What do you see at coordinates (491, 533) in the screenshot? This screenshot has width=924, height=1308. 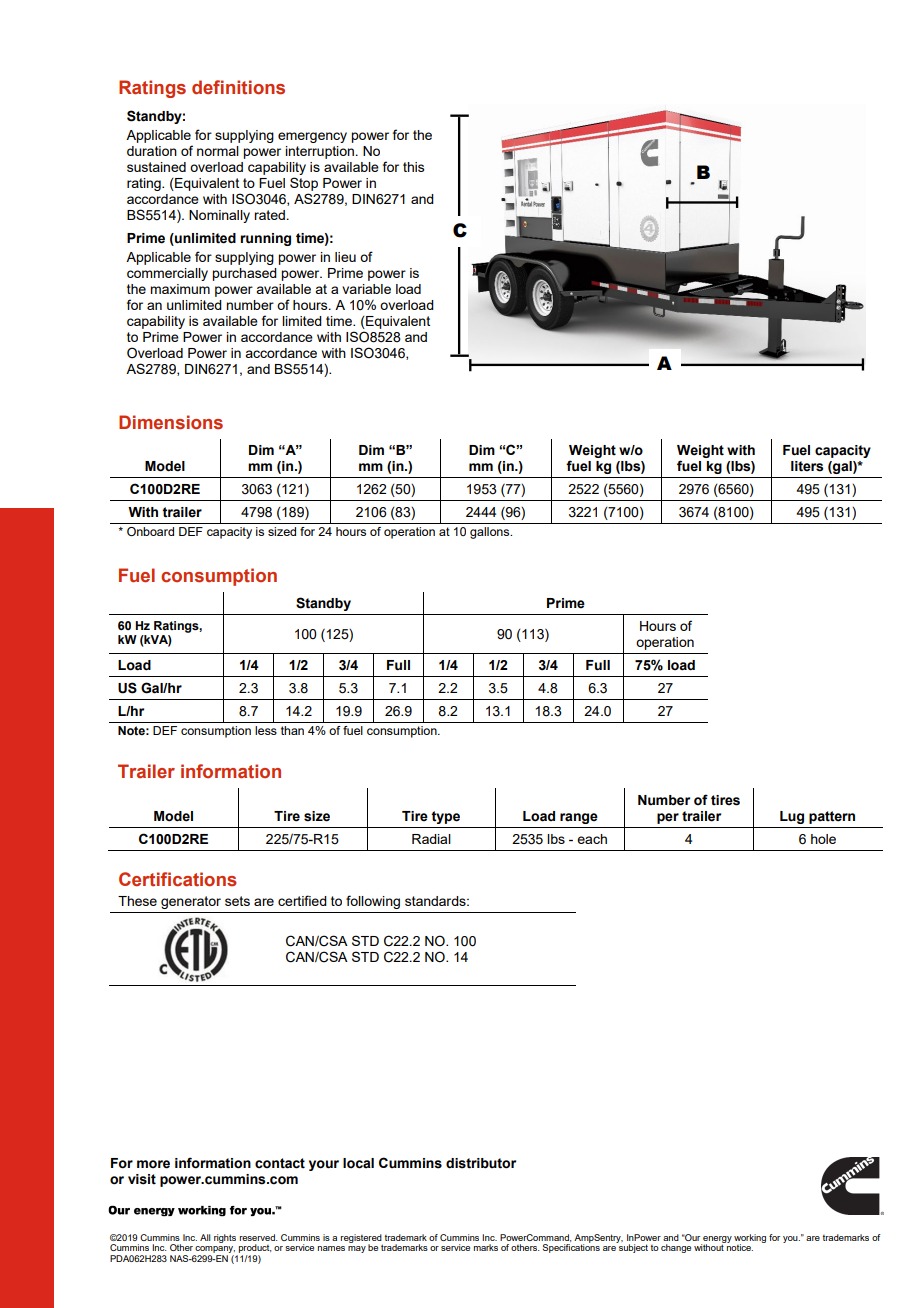 I see `gallons` at bounding box center [491, 533].
